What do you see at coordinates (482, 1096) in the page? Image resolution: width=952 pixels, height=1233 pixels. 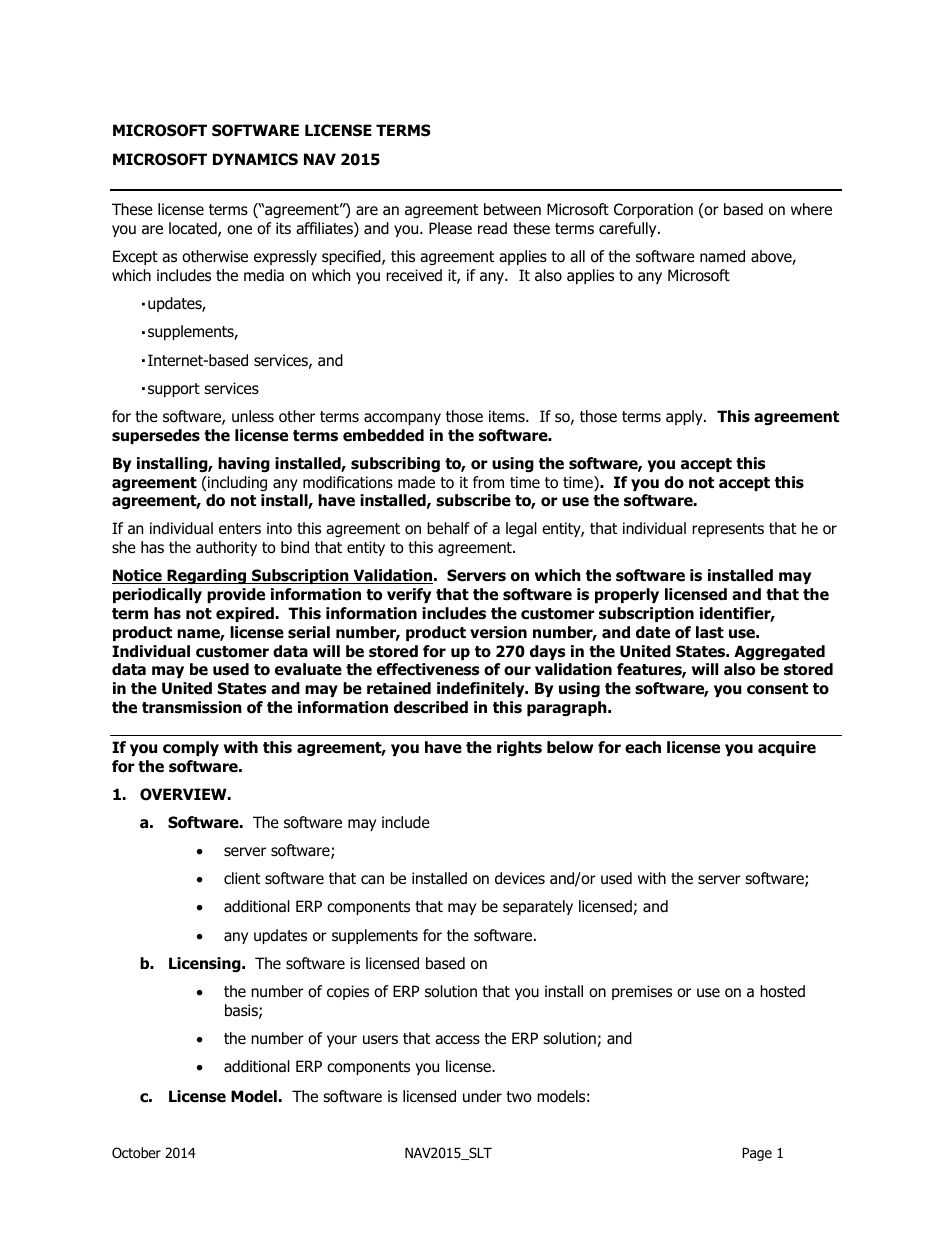 I see `under` at bounding box center [482, 1096].
